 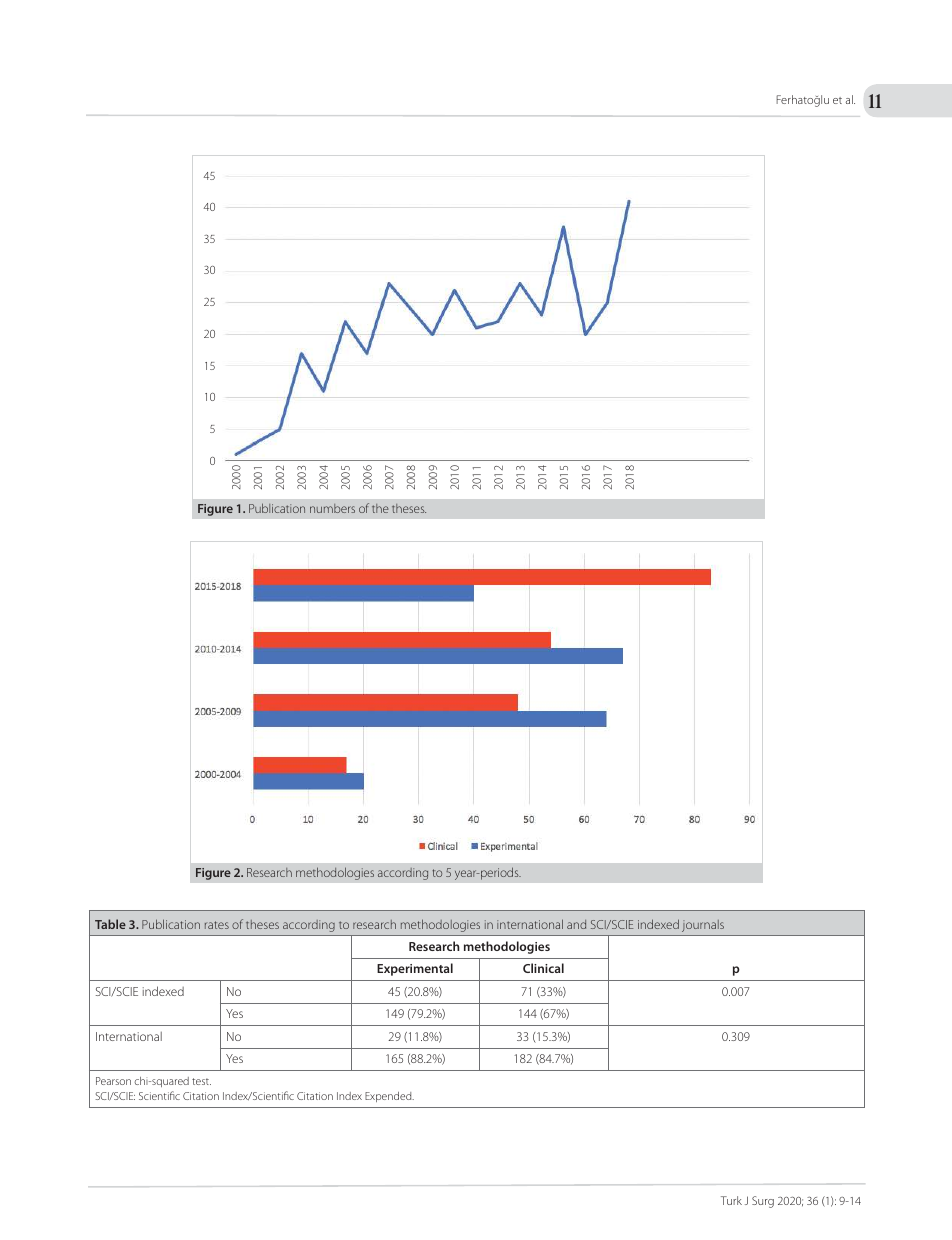 What do you see at coordinates (389, 1097) in the screenshot?
I see `Expended` at bounding box center [389, 1097].
